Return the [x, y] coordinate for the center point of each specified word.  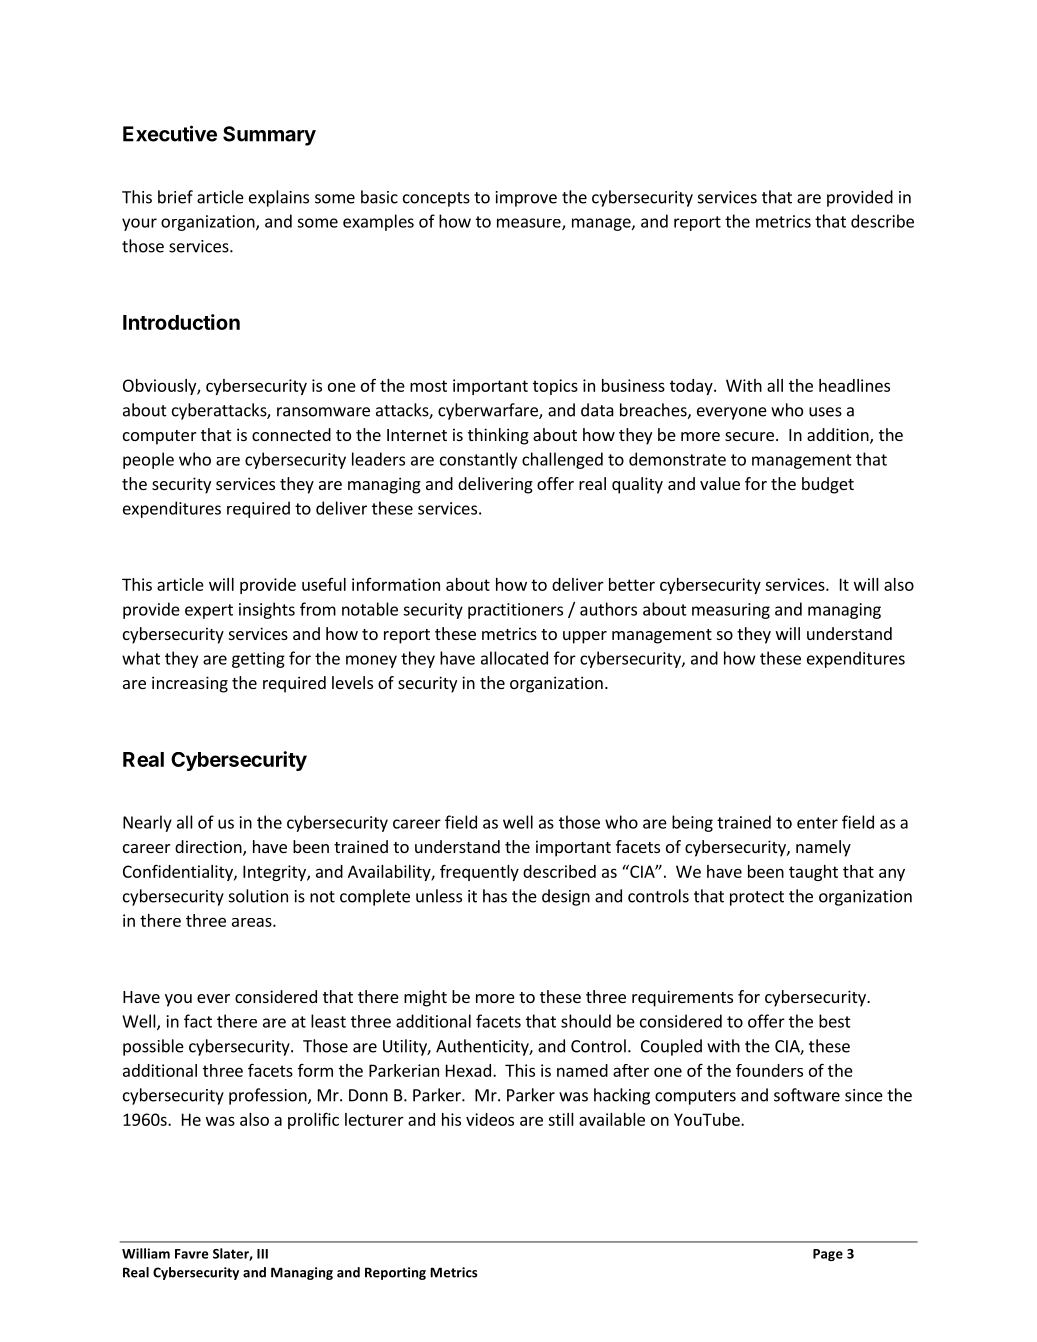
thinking [498, 436]
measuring [731, 611]
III [262, 1254]
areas [253, 922]
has [495, 896]
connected [291, 434]
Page [828, 1255]
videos [490, 1119]
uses [825, 412]
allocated [514, 658]
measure [530, 224]
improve [526, 199]
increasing [190, 684]
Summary [269, 136]
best [835, 1021]
